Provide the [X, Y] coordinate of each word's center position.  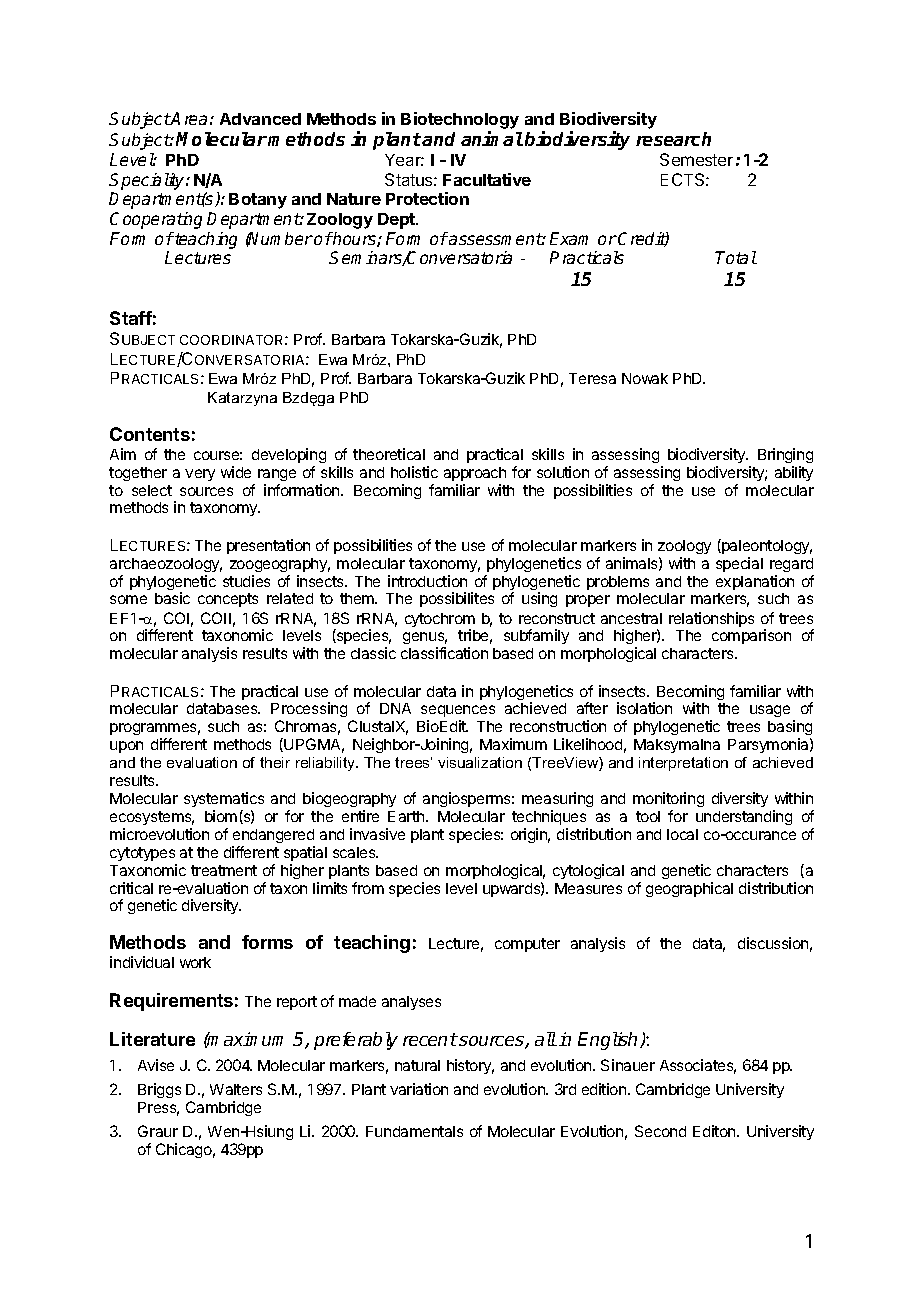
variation [419, 1089]
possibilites [457, 599]
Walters [236, 1089]
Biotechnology [460, 120]
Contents [150, 434]
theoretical [389, 454]
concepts [228, 600]
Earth [407, 816]
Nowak [645, 378]
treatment [224, 870]
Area [188, 118]
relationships [711, 619]
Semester [696, 159]
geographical [689, 889]
